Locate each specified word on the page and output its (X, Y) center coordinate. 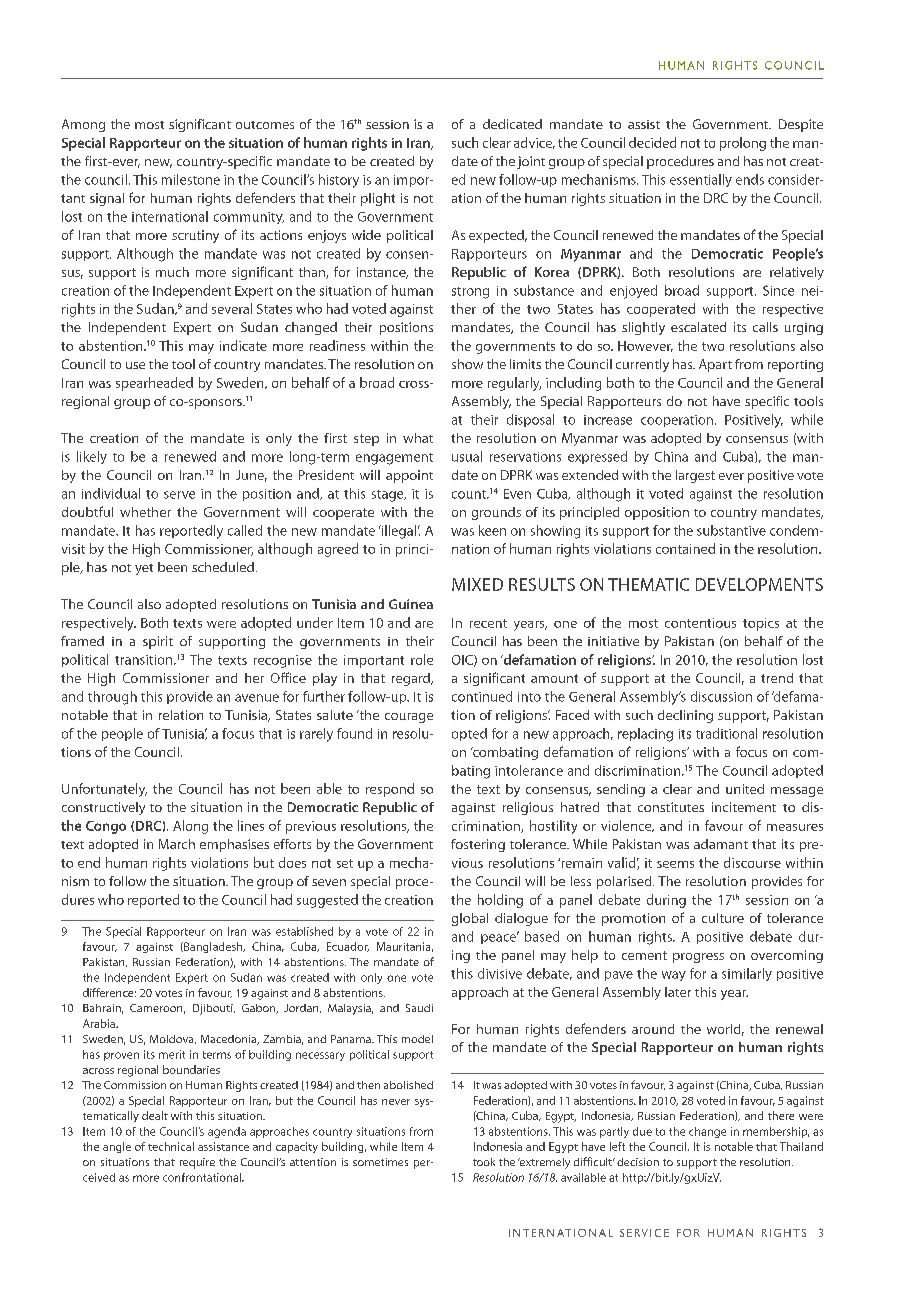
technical (171, 1146)
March (177, 844)
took (484, 1162)
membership (776, 1132)
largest (695, 476)
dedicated (512, 124)
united (745, 789)
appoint (409, 476)
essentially (701, 180)
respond (390, 790)
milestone (191, 179)
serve (179, 495)
